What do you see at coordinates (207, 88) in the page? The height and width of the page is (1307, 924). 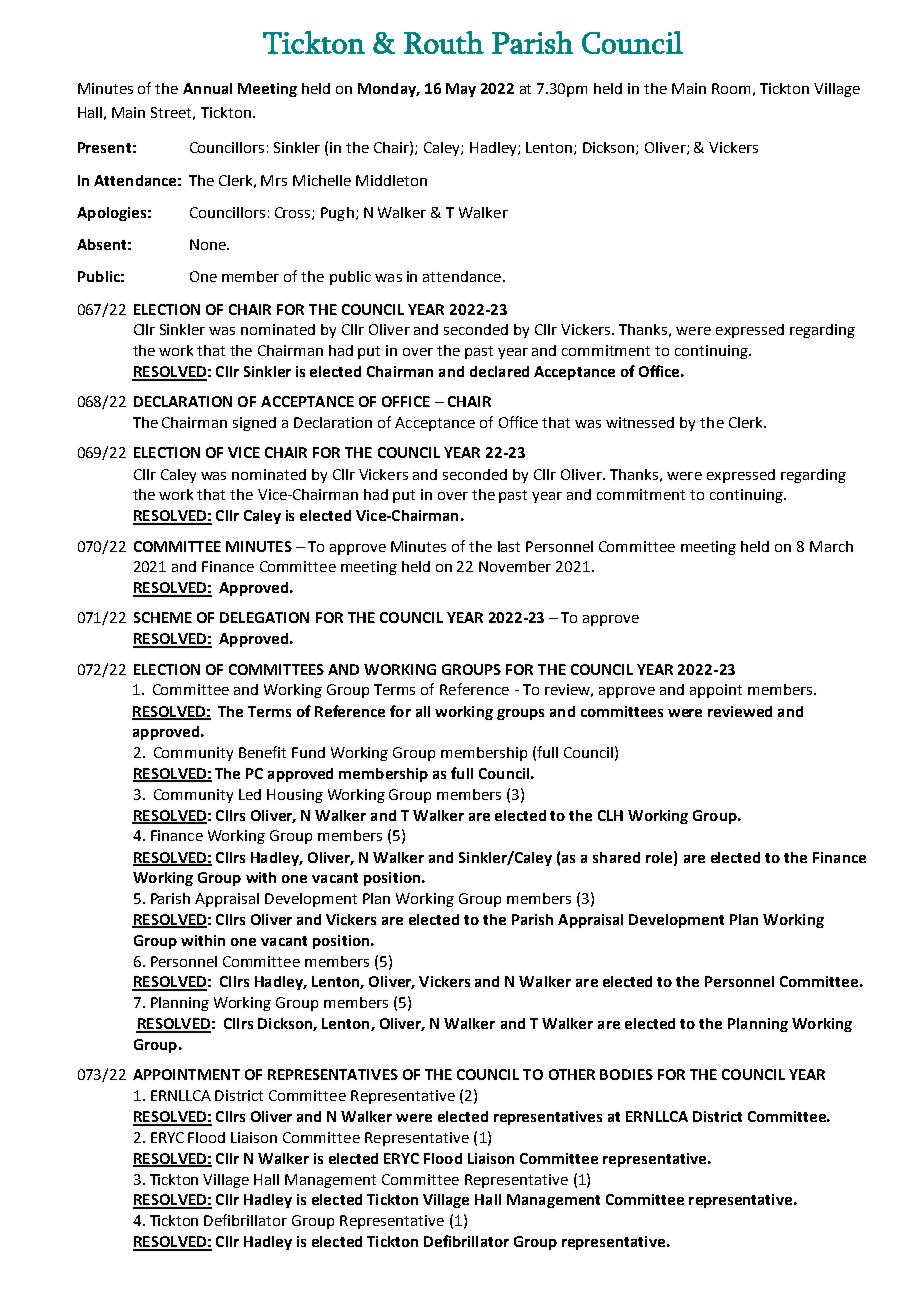 I see `Annual` at bounding box center [207, 88].
